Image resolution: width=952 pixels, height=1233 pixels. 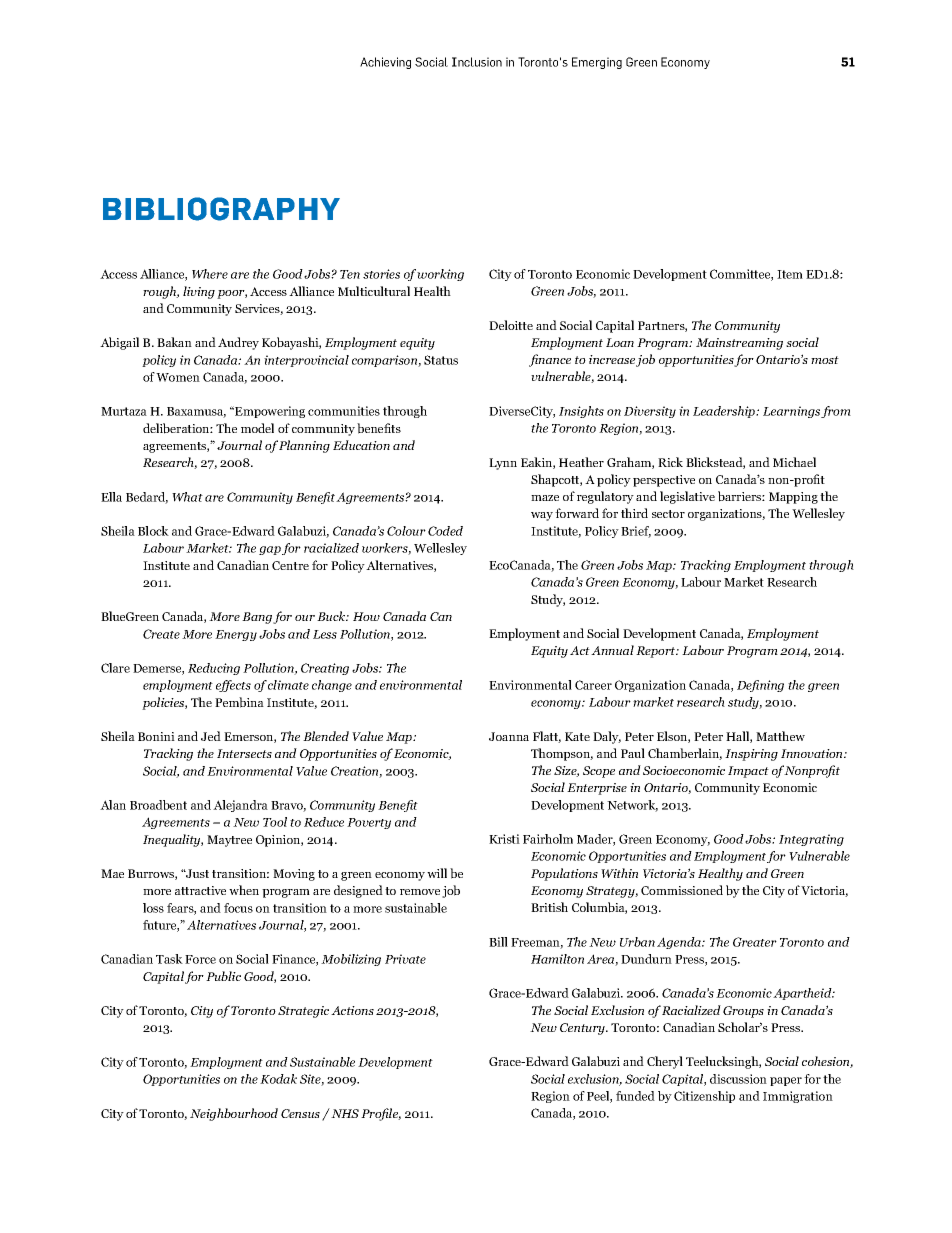 What do you see at coordinates (597, 63) in the screenshot?
I see `Emerging` at bounding box center [597, 63].
